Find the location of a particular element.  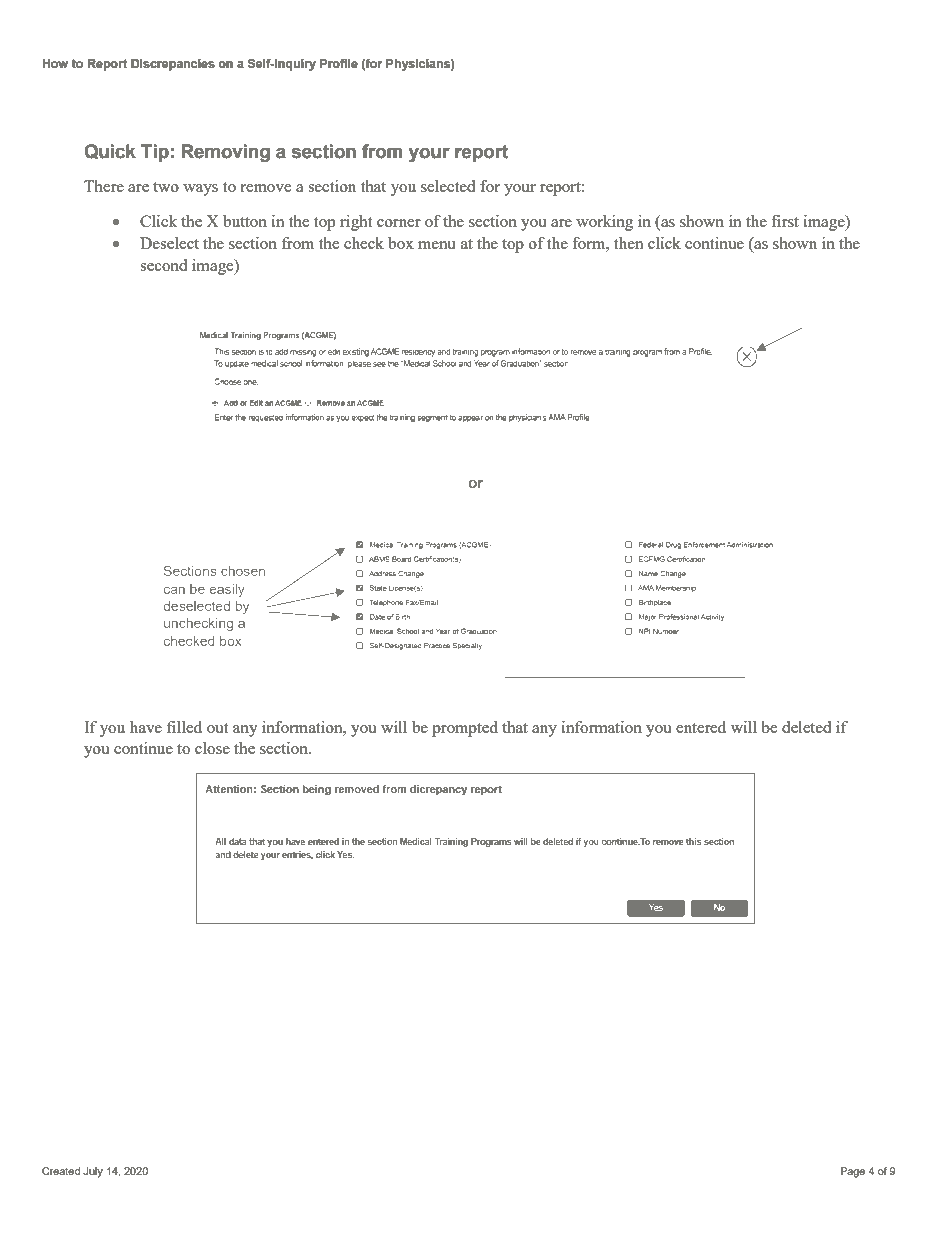

then is located at coordinates (629, 243).
